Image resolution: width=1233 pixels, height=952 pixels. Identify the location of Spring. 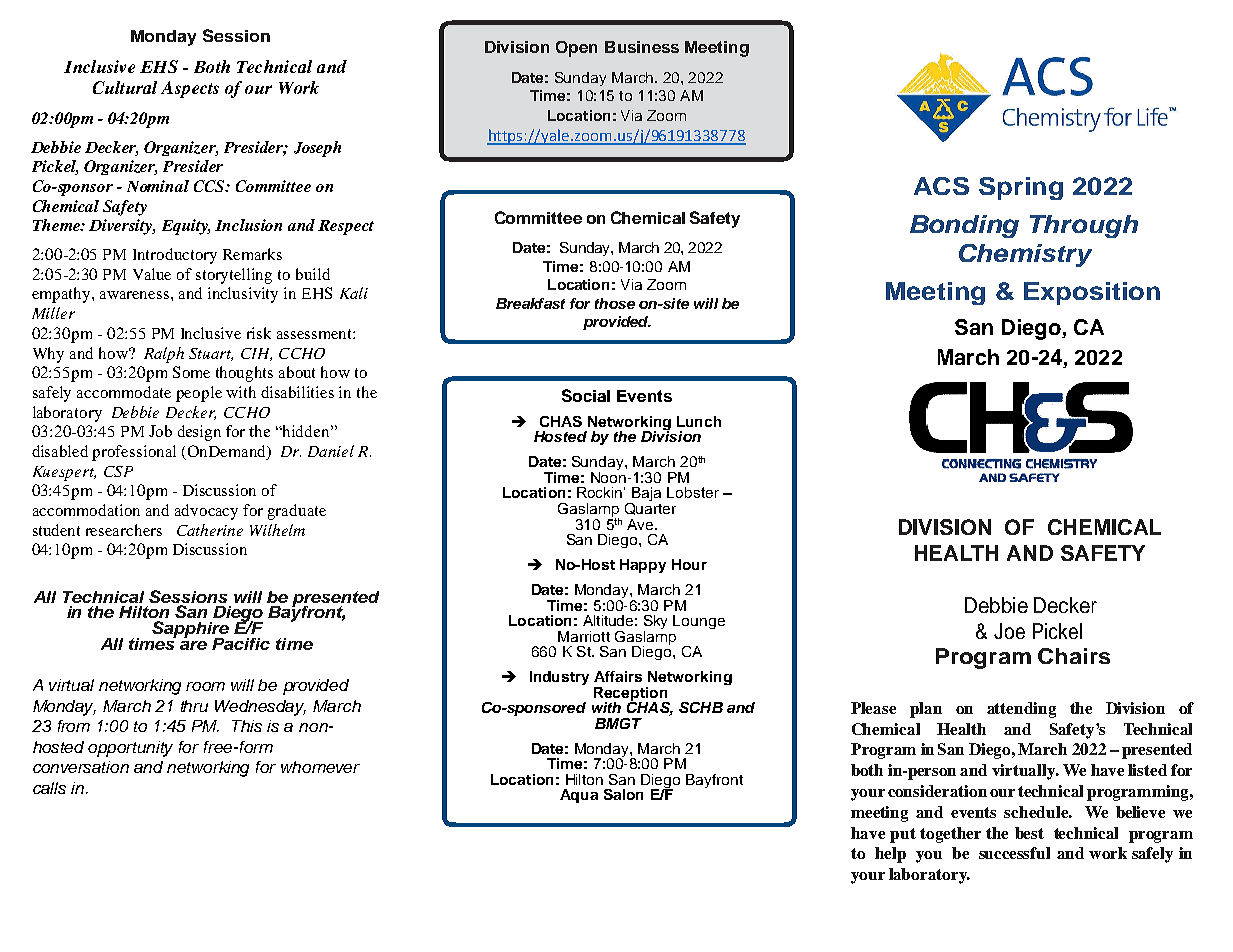
(1021, 188).
